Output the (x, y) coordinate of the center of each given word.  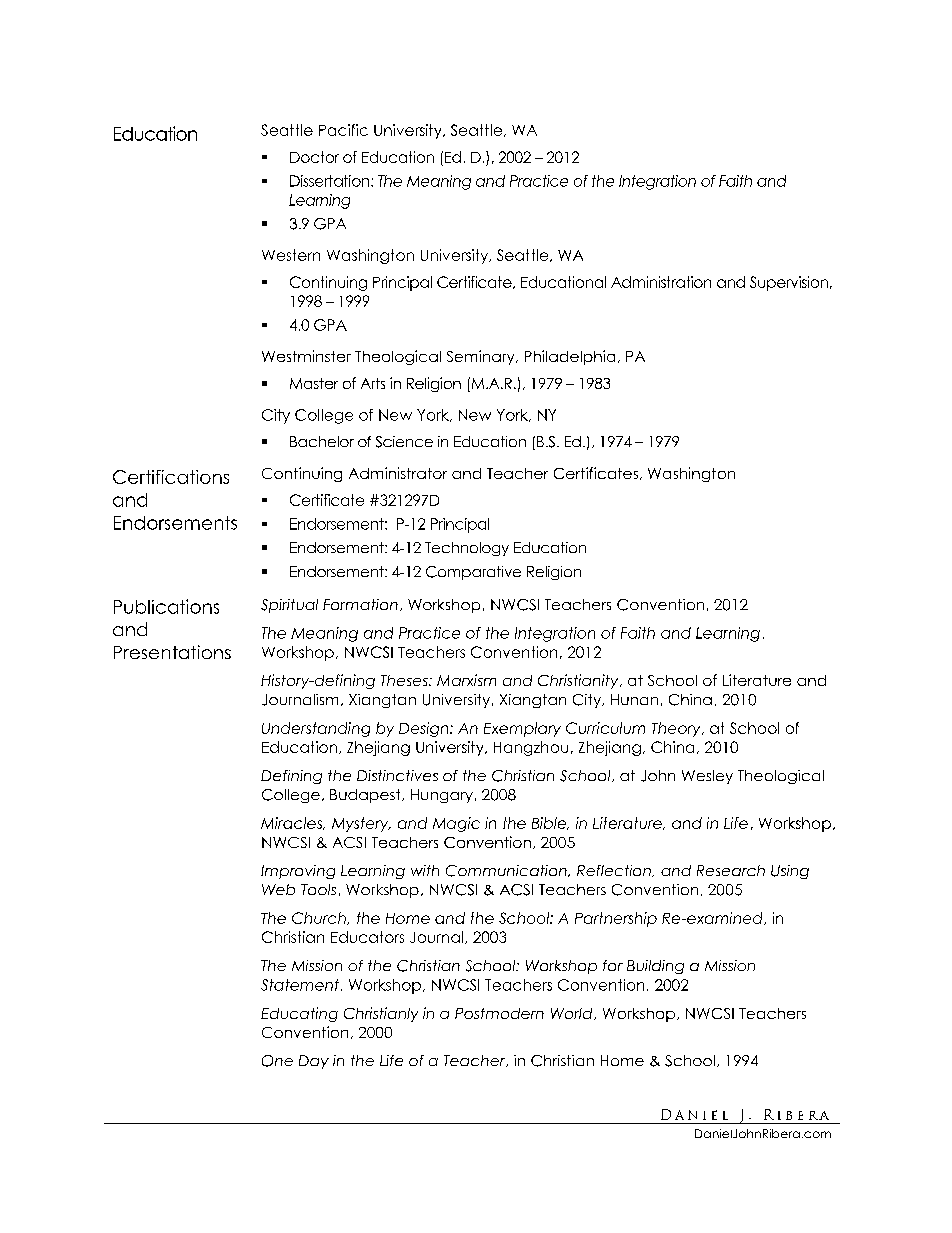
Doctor (314, 157)
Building (655, 967)
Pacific (343, 130)
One (277, 1061)
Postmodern (499, 1013)
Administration (661, 282)
